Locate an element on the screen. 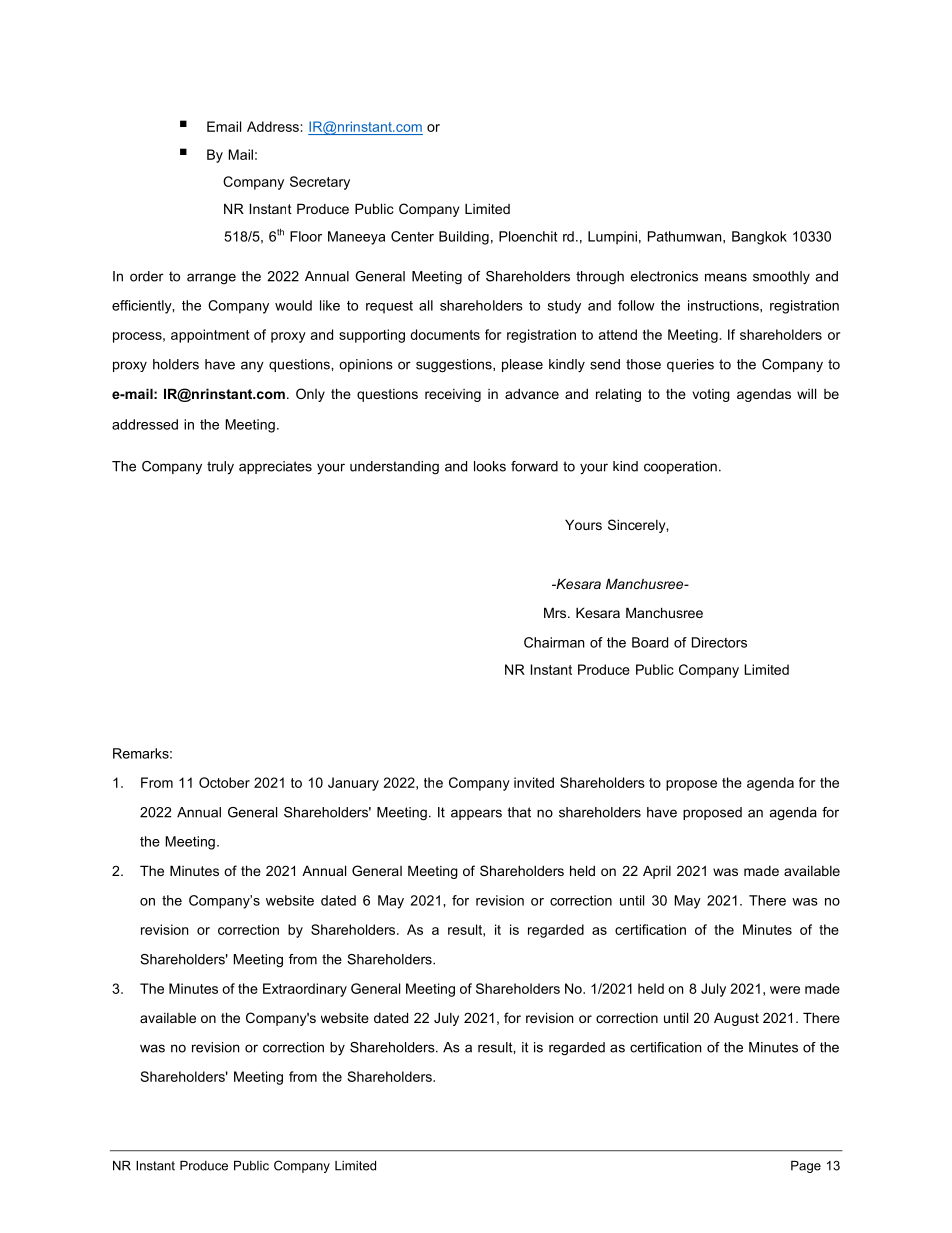  Bangkok is located at coordinates (759, 238).
